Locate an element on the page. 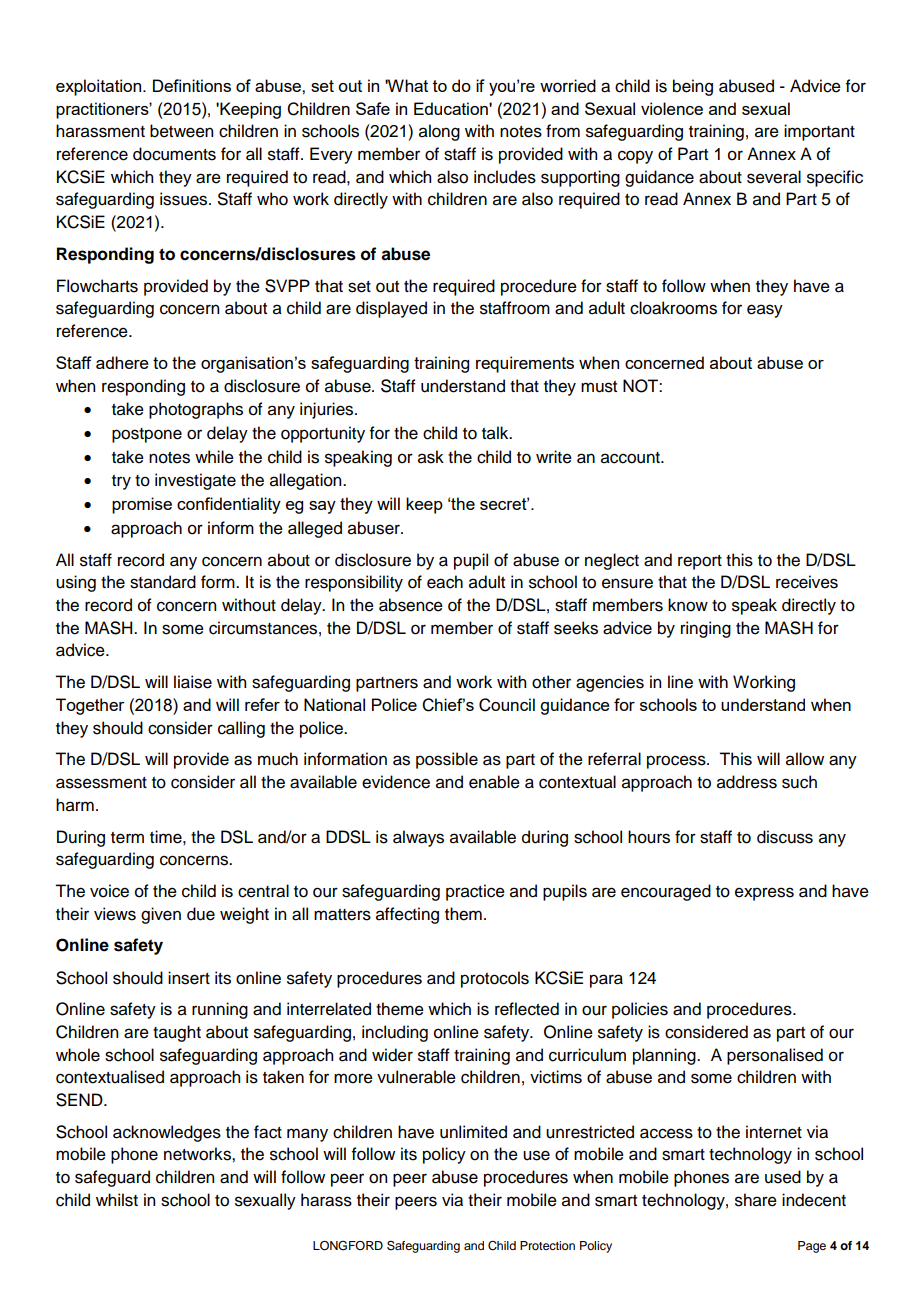 This document has width=924, height=1308. along is located at coordinates (439, 132).
